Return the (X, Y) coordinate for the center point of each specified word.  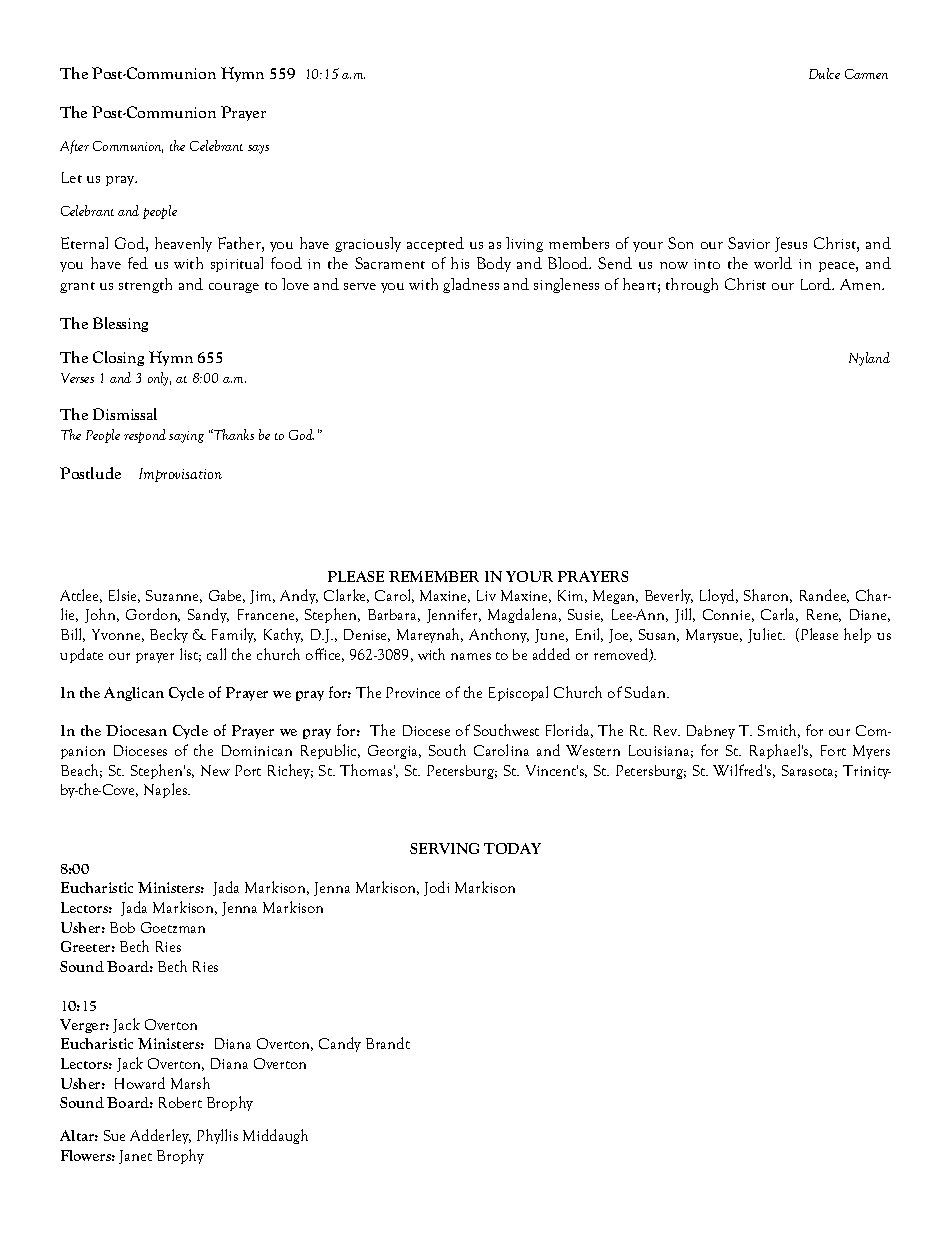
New (215, 770)
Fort (833, 750)
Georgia (394, 752)
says (258, 149)
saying (186, 437)
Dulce (824, 73)
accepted (435, 244)
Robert (180, 1102)
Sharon (768, 596)
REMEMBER (434, 576)
